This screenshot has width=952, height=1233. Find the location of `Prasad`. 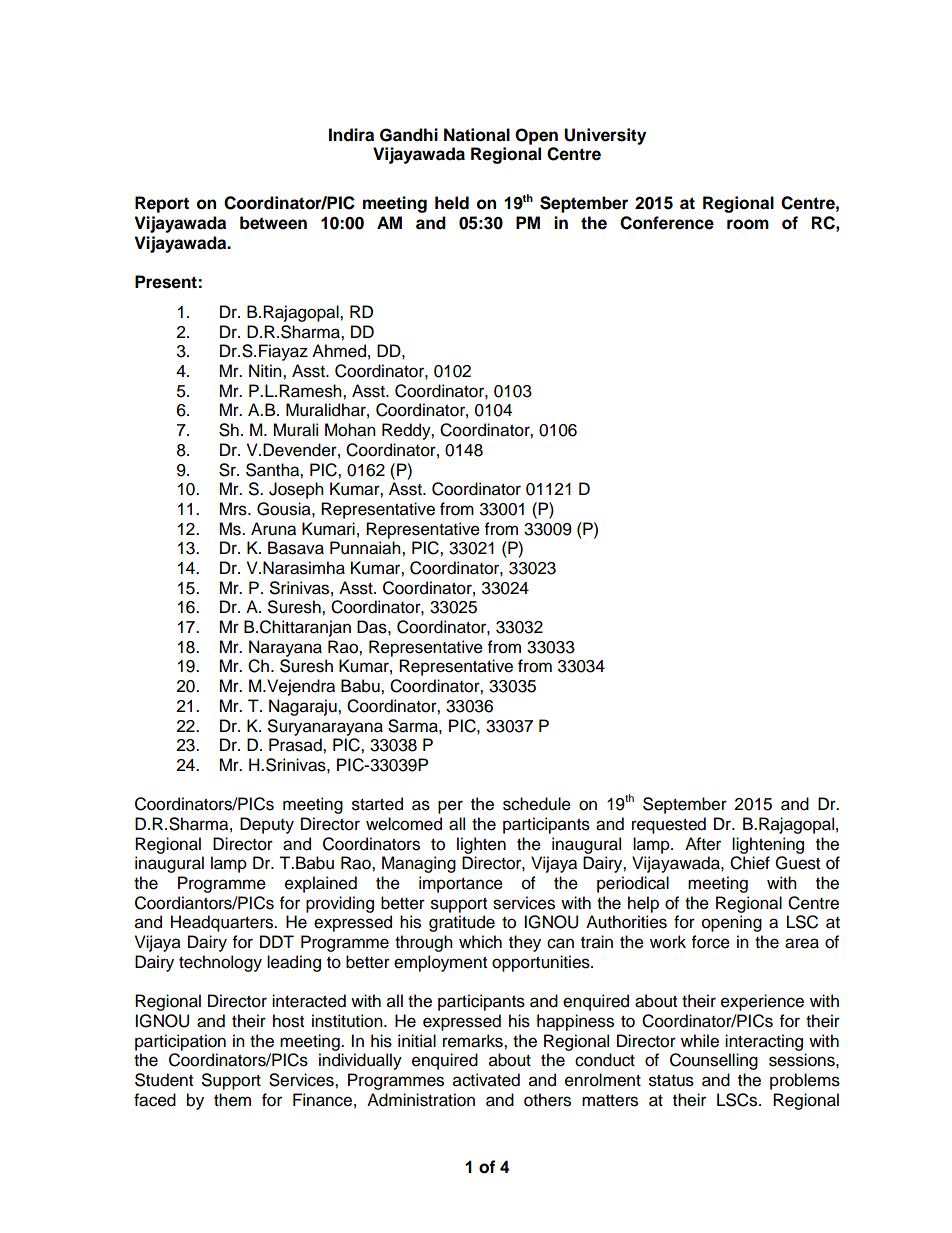

Prasad is located at coordinates (296, 745).
